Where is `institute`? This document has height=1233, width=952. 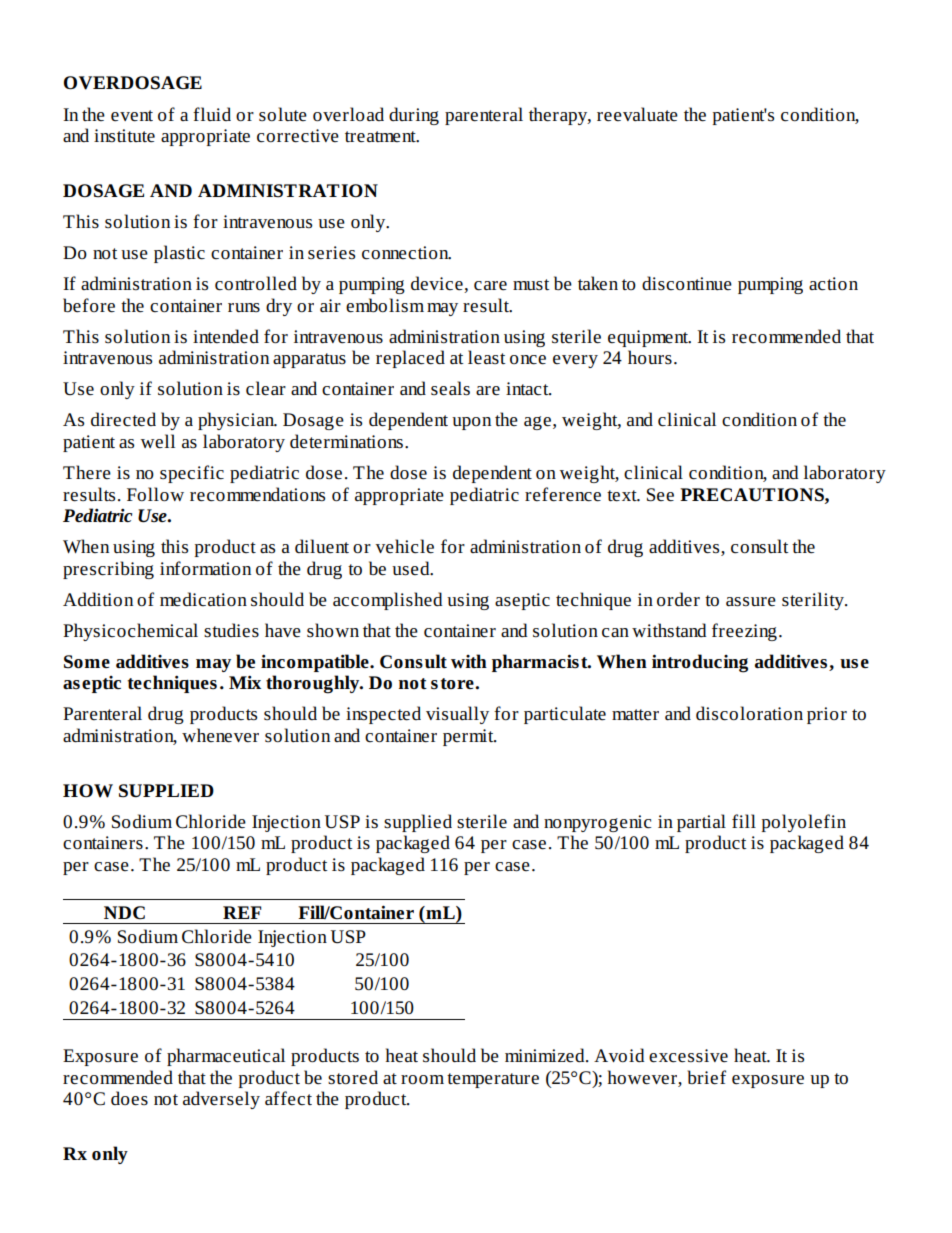
institute is located at coordinates (124, 136).
